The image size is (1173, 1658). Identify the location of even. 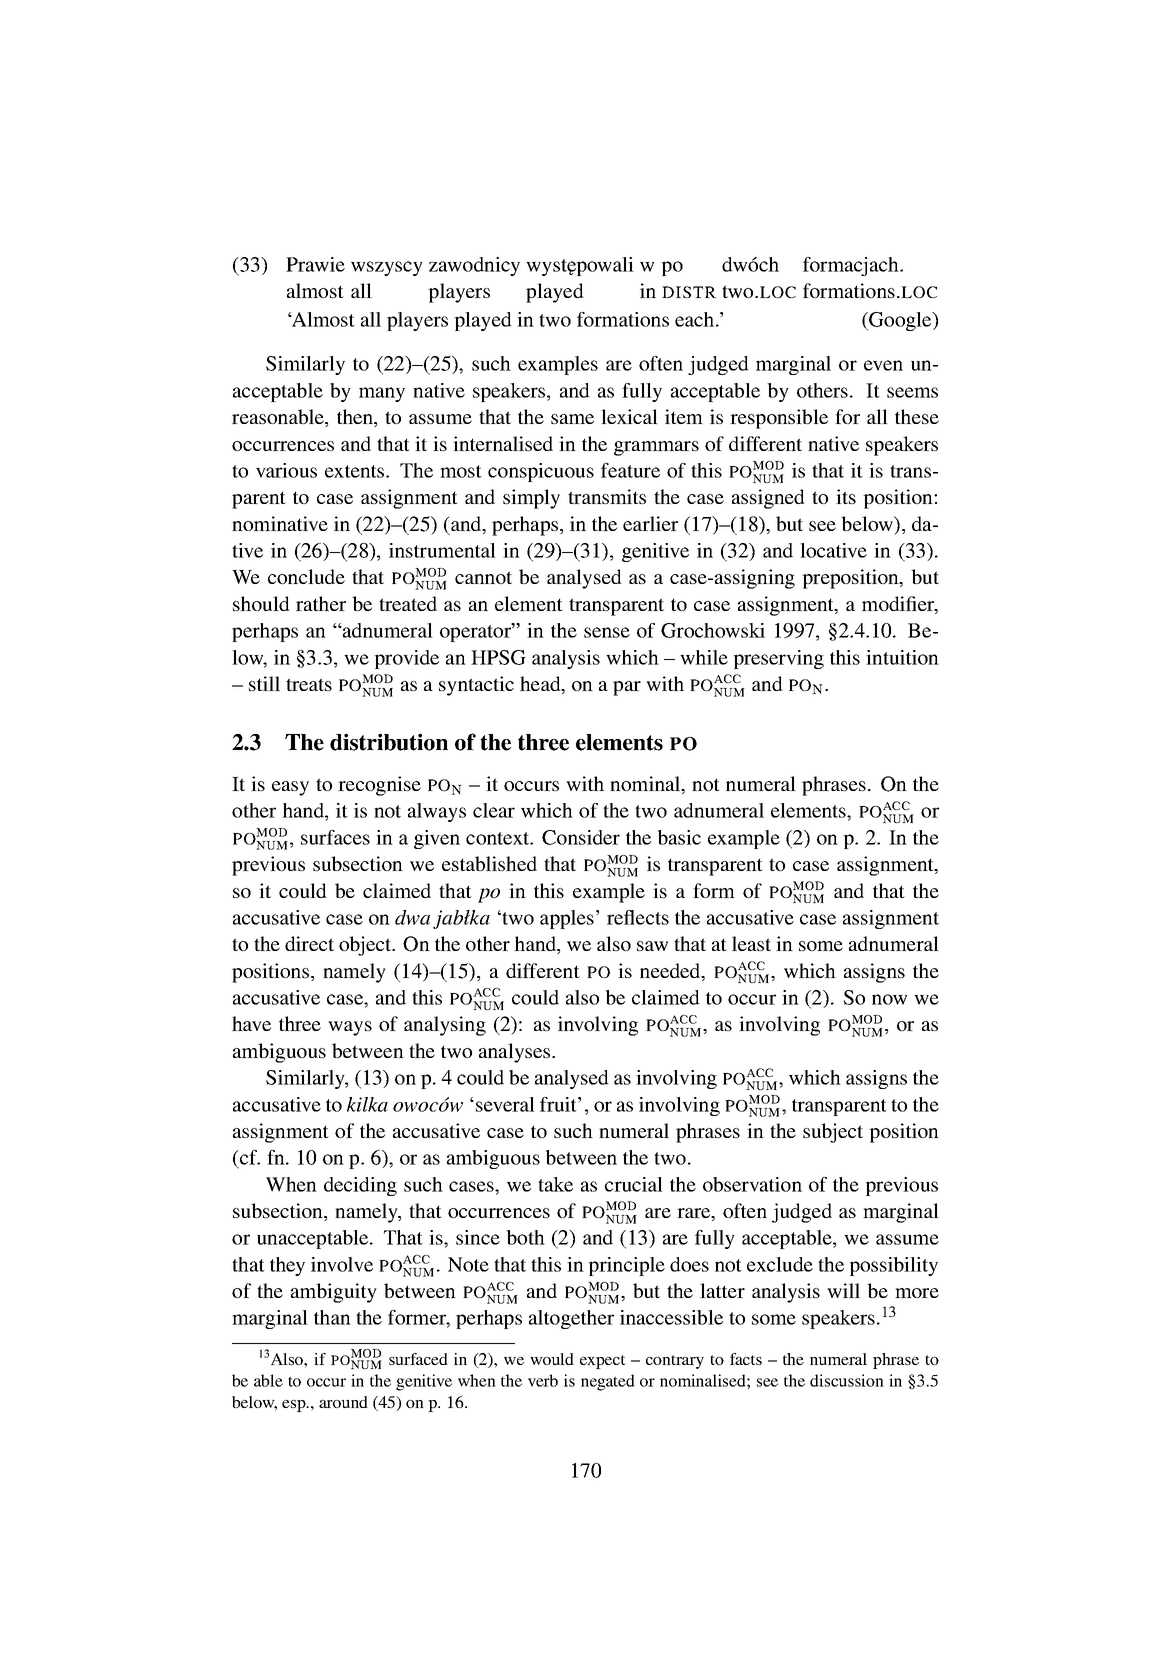
(883, 365).
